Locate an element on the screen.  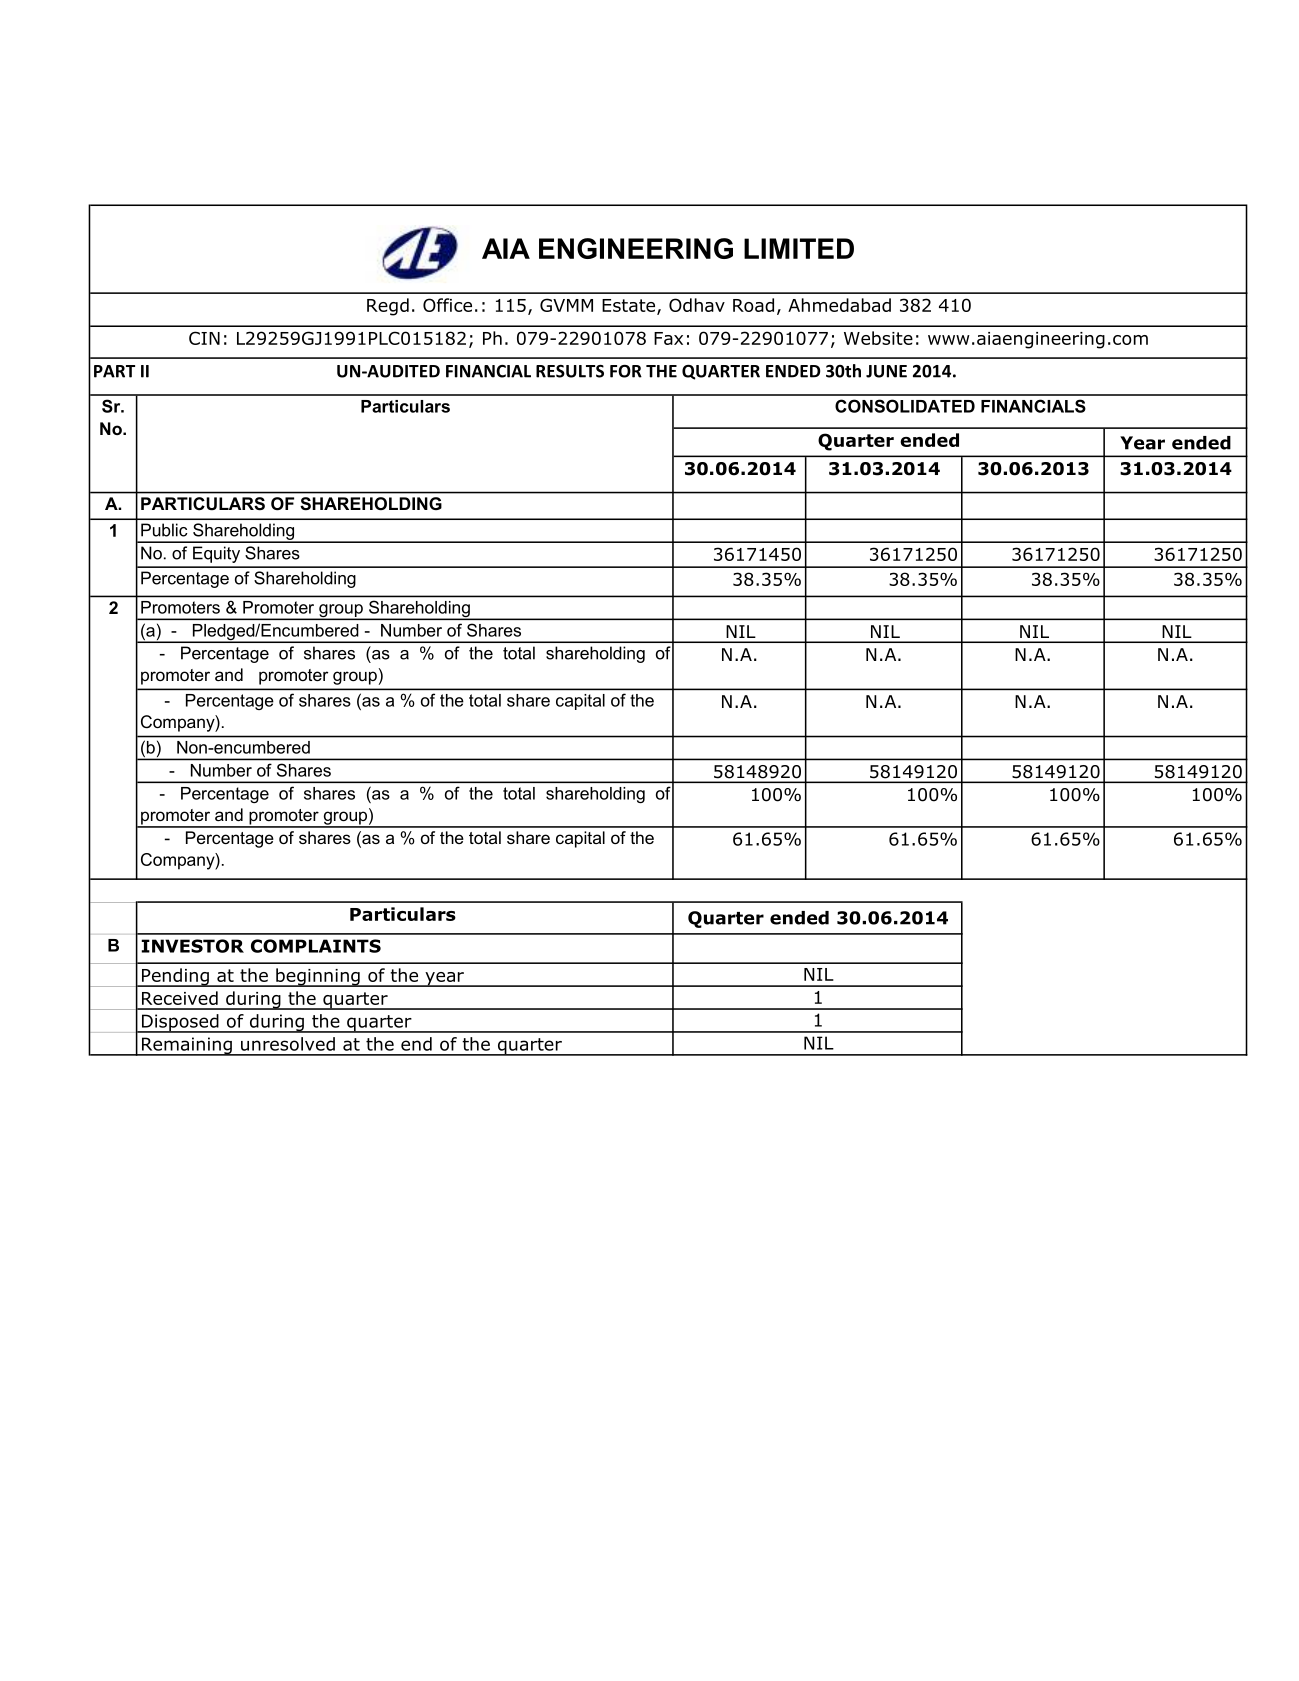
CONSOLIDATED is located at coordinates (905, 406).
